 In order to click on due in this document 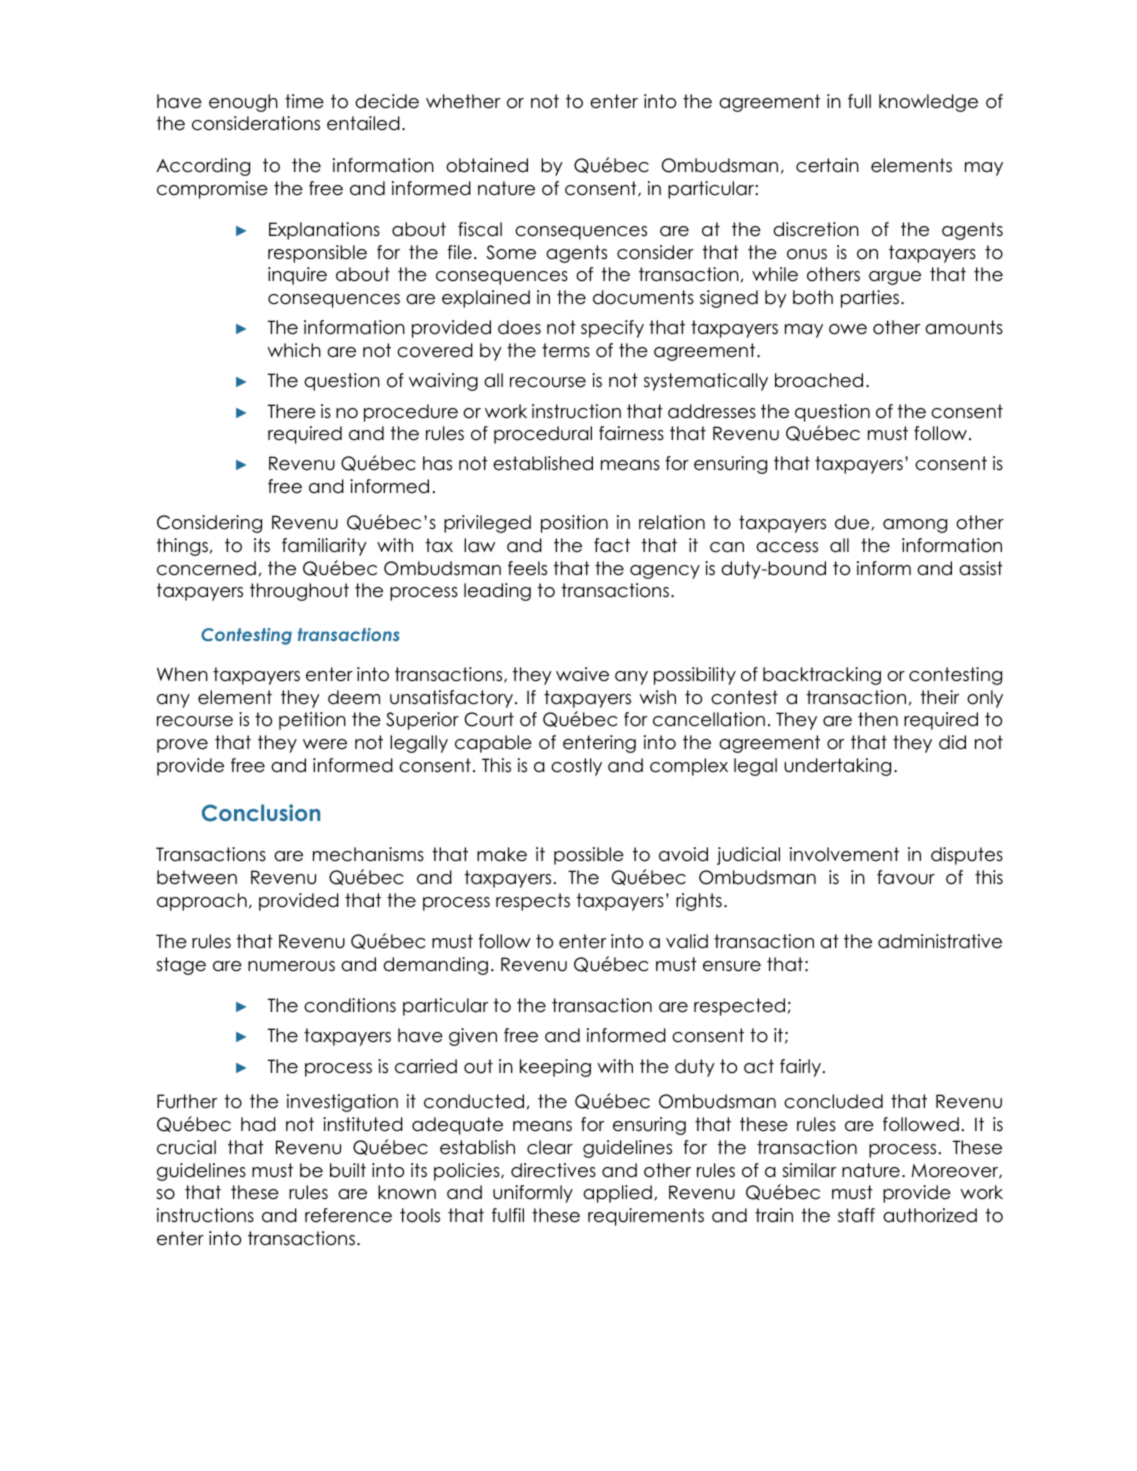, I will do `click(853, 522)`.
